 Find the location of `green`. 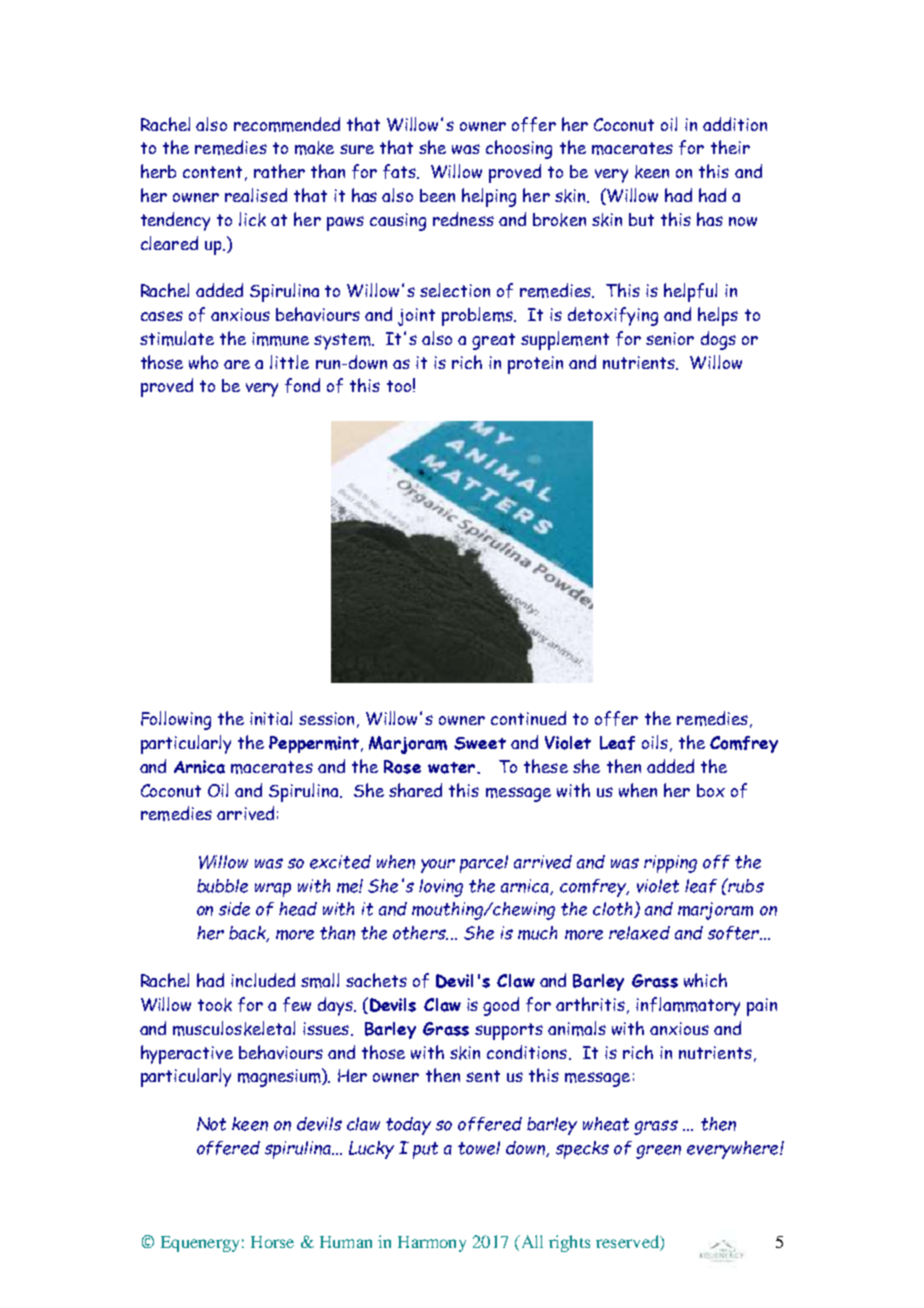

green is located at coordinates (658, 1152).
